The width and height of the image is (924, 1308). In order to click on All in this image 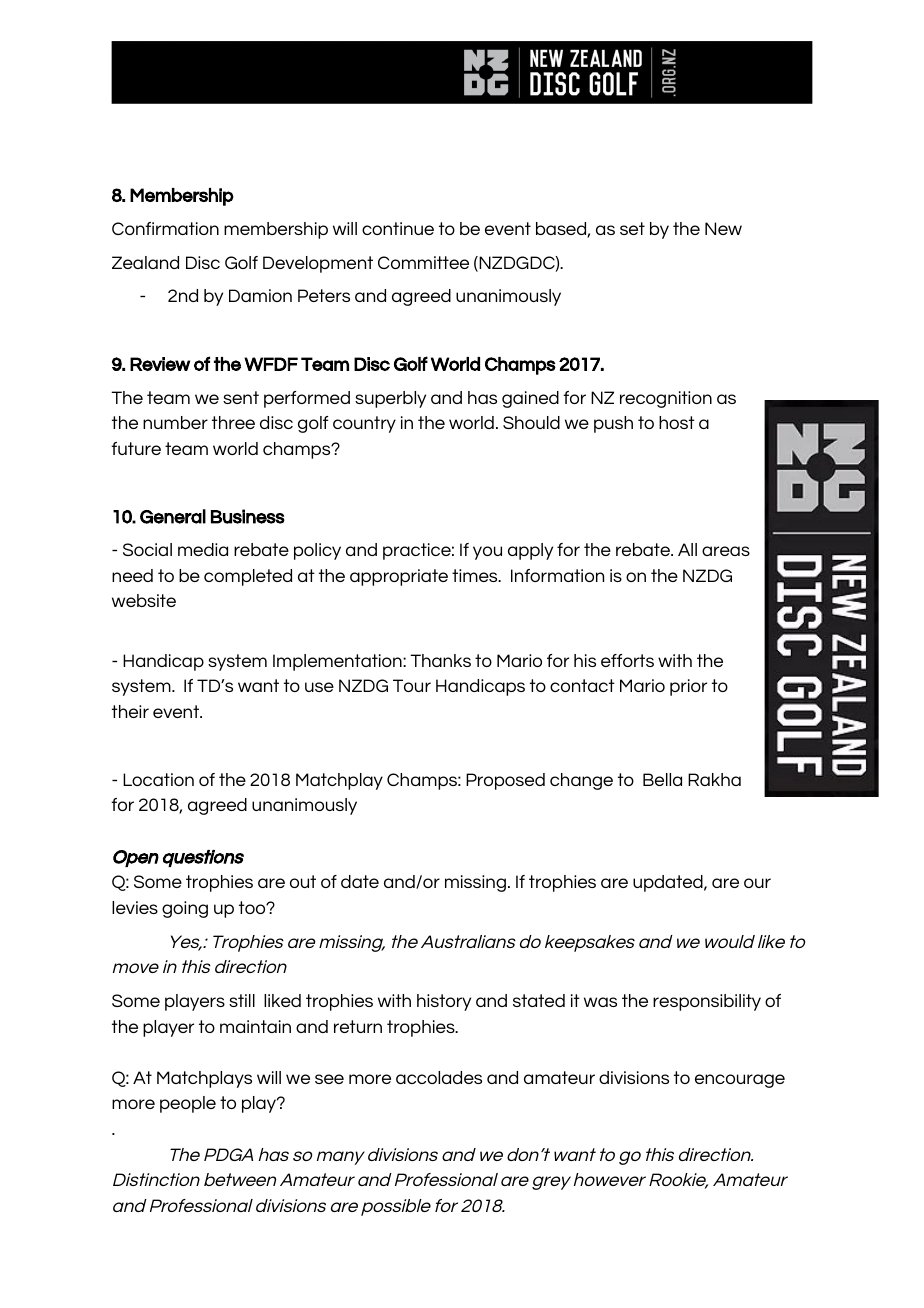, I will do `click(687, 549)`.
